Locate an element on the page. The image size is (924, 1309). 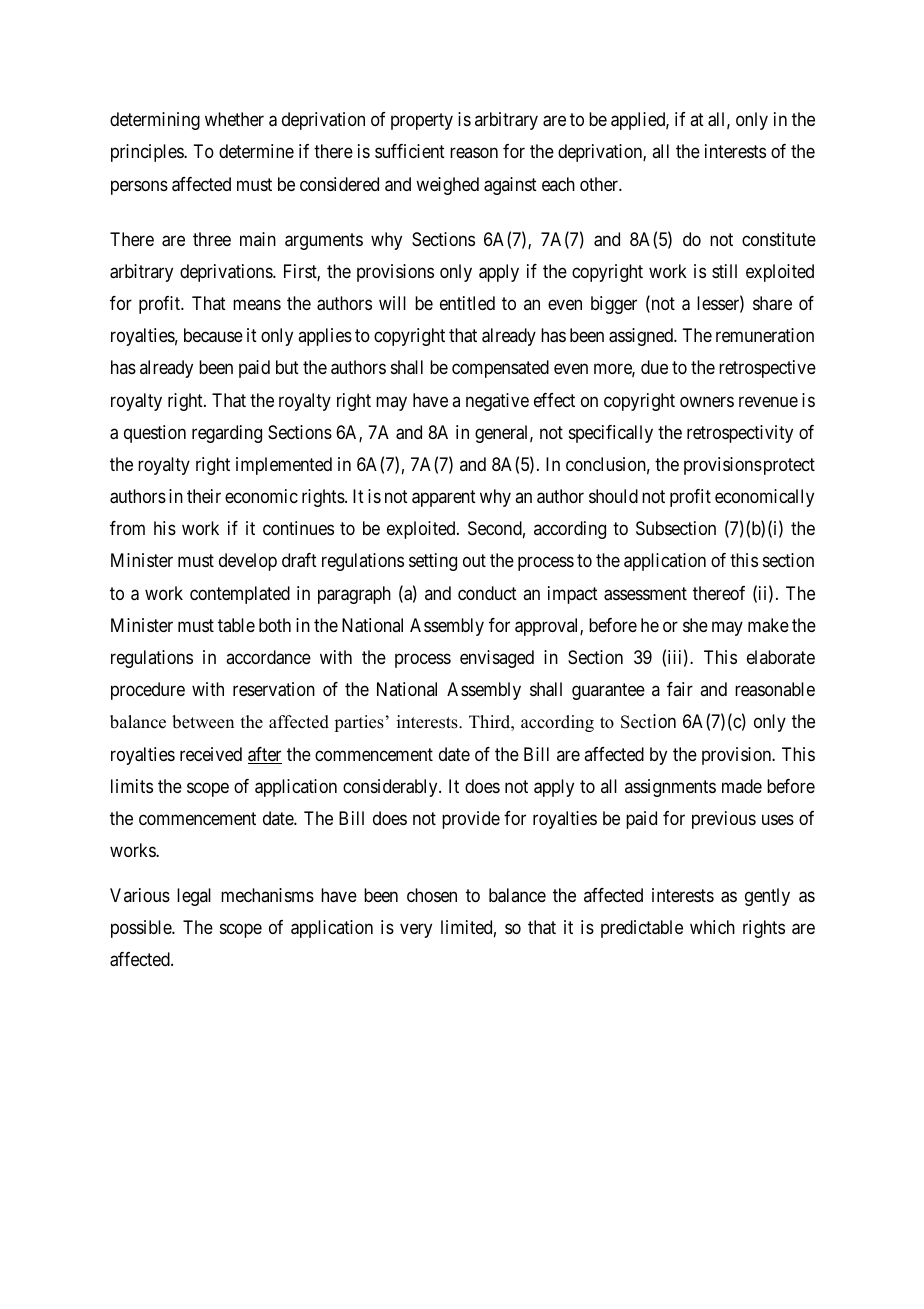
negative is located at coordinates (497, 402).
